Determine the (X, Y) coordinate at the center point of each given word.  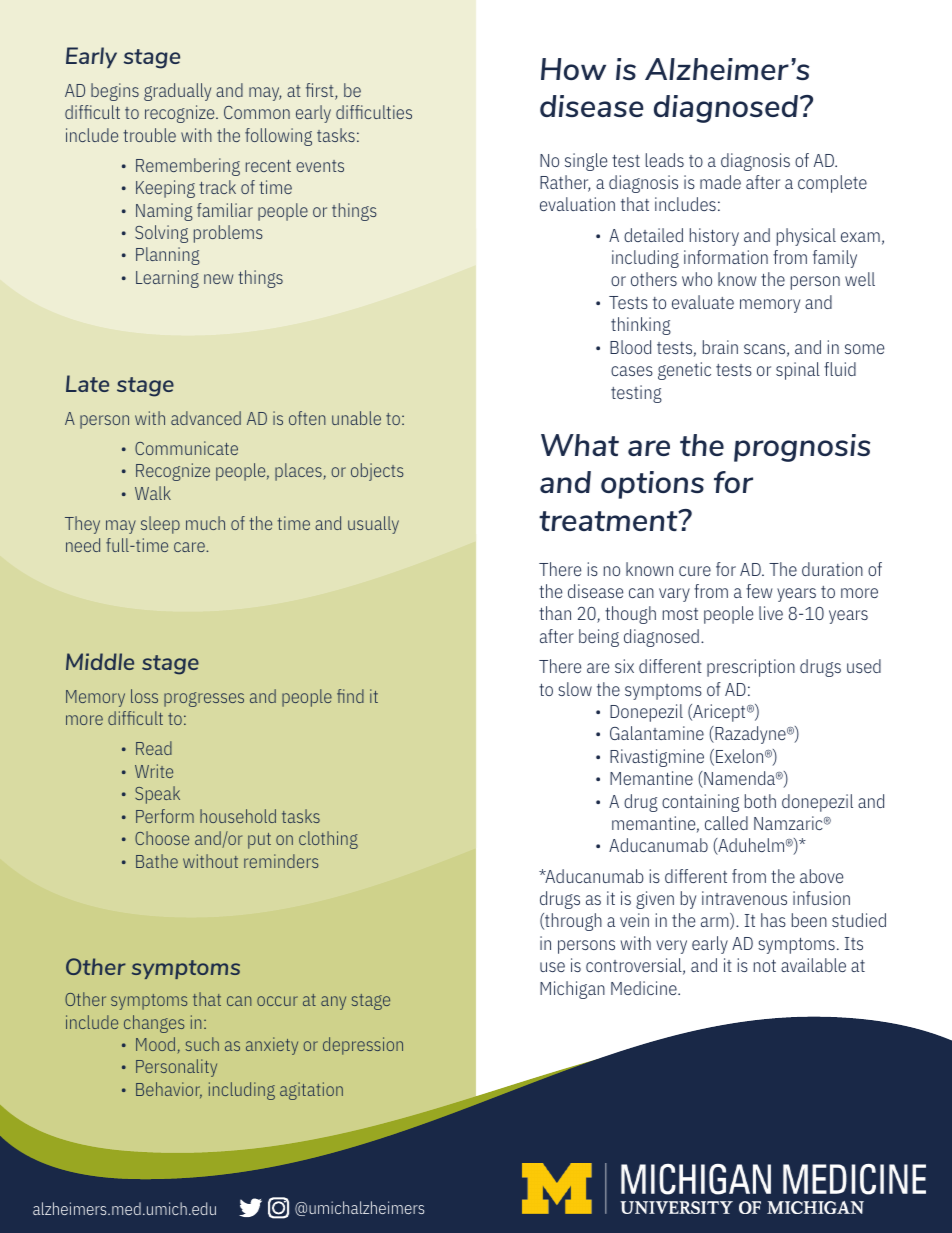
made (720, 182)
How (573, 69)
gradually (177, 92)
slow (575, 689)
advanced (206, 418)
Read (154, 748)
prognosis (802, 448)
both (760, 801)
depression (363, 1046)
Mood (155, 1044)
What (580, 445)
